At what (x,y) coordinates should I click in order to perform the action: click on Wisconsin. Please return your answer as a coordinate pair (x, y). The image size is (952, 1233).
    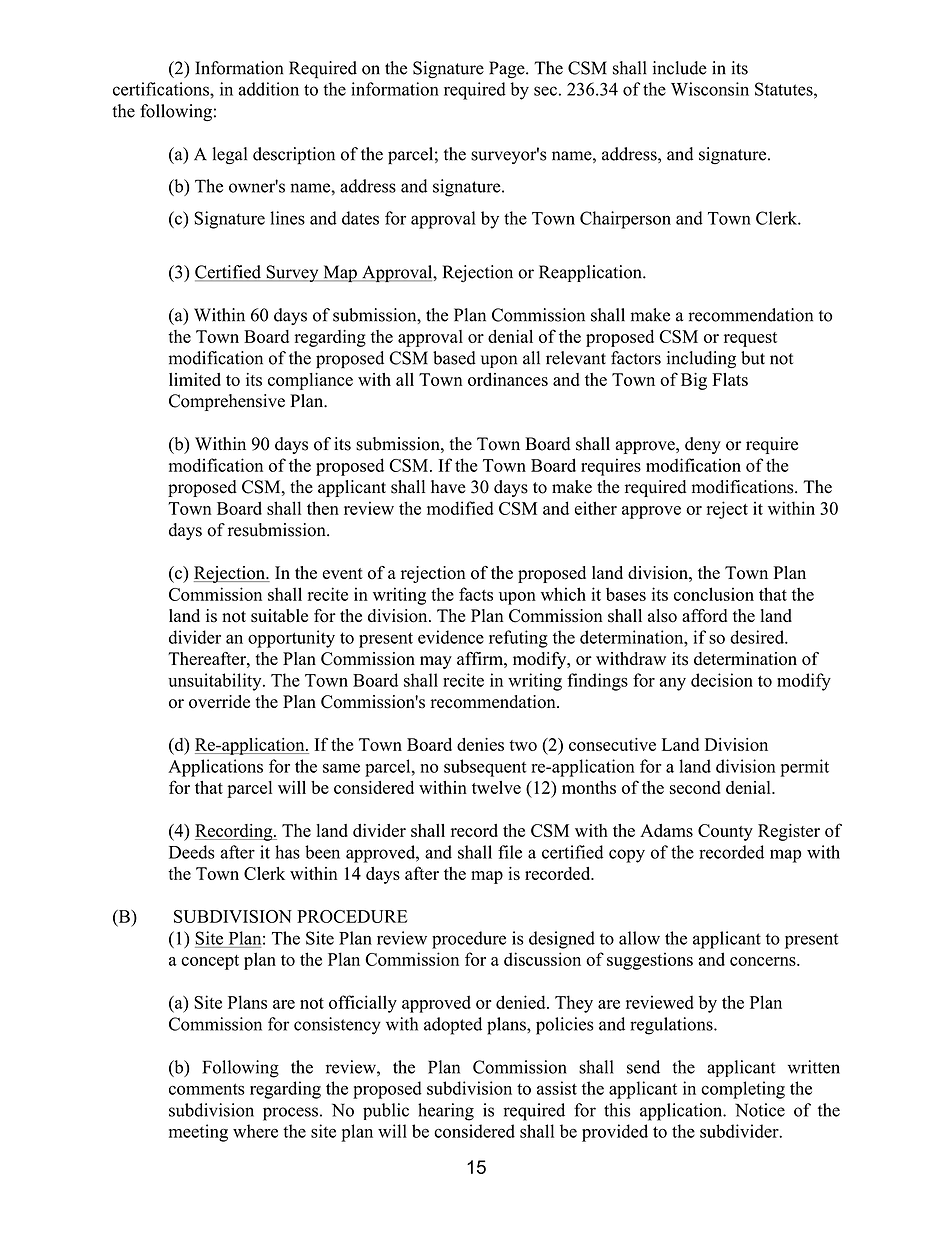
    Looking at the image, I should click on (710, 89).
